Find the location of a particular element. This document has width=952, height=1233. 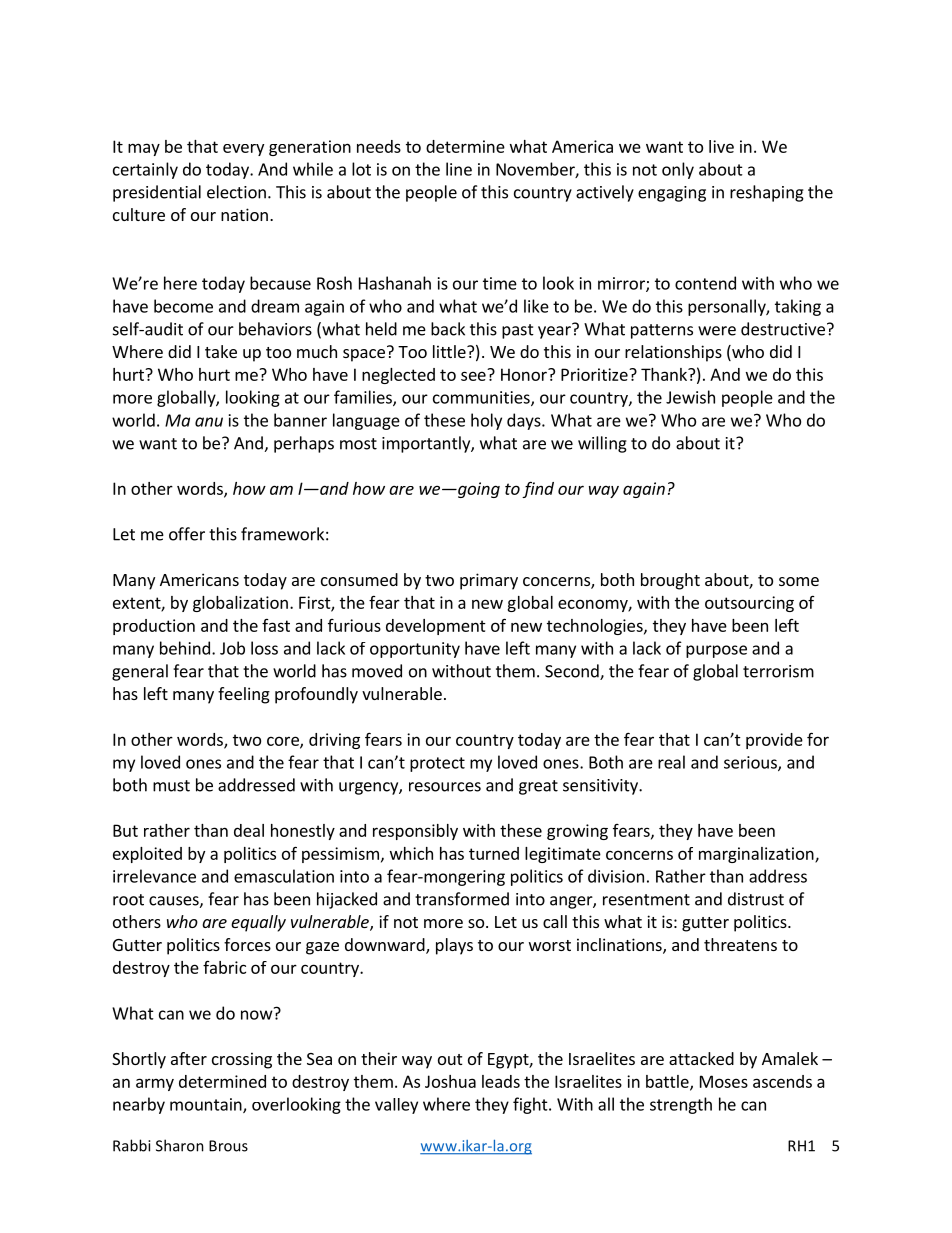

behind is located at coordinates (185, 648).
